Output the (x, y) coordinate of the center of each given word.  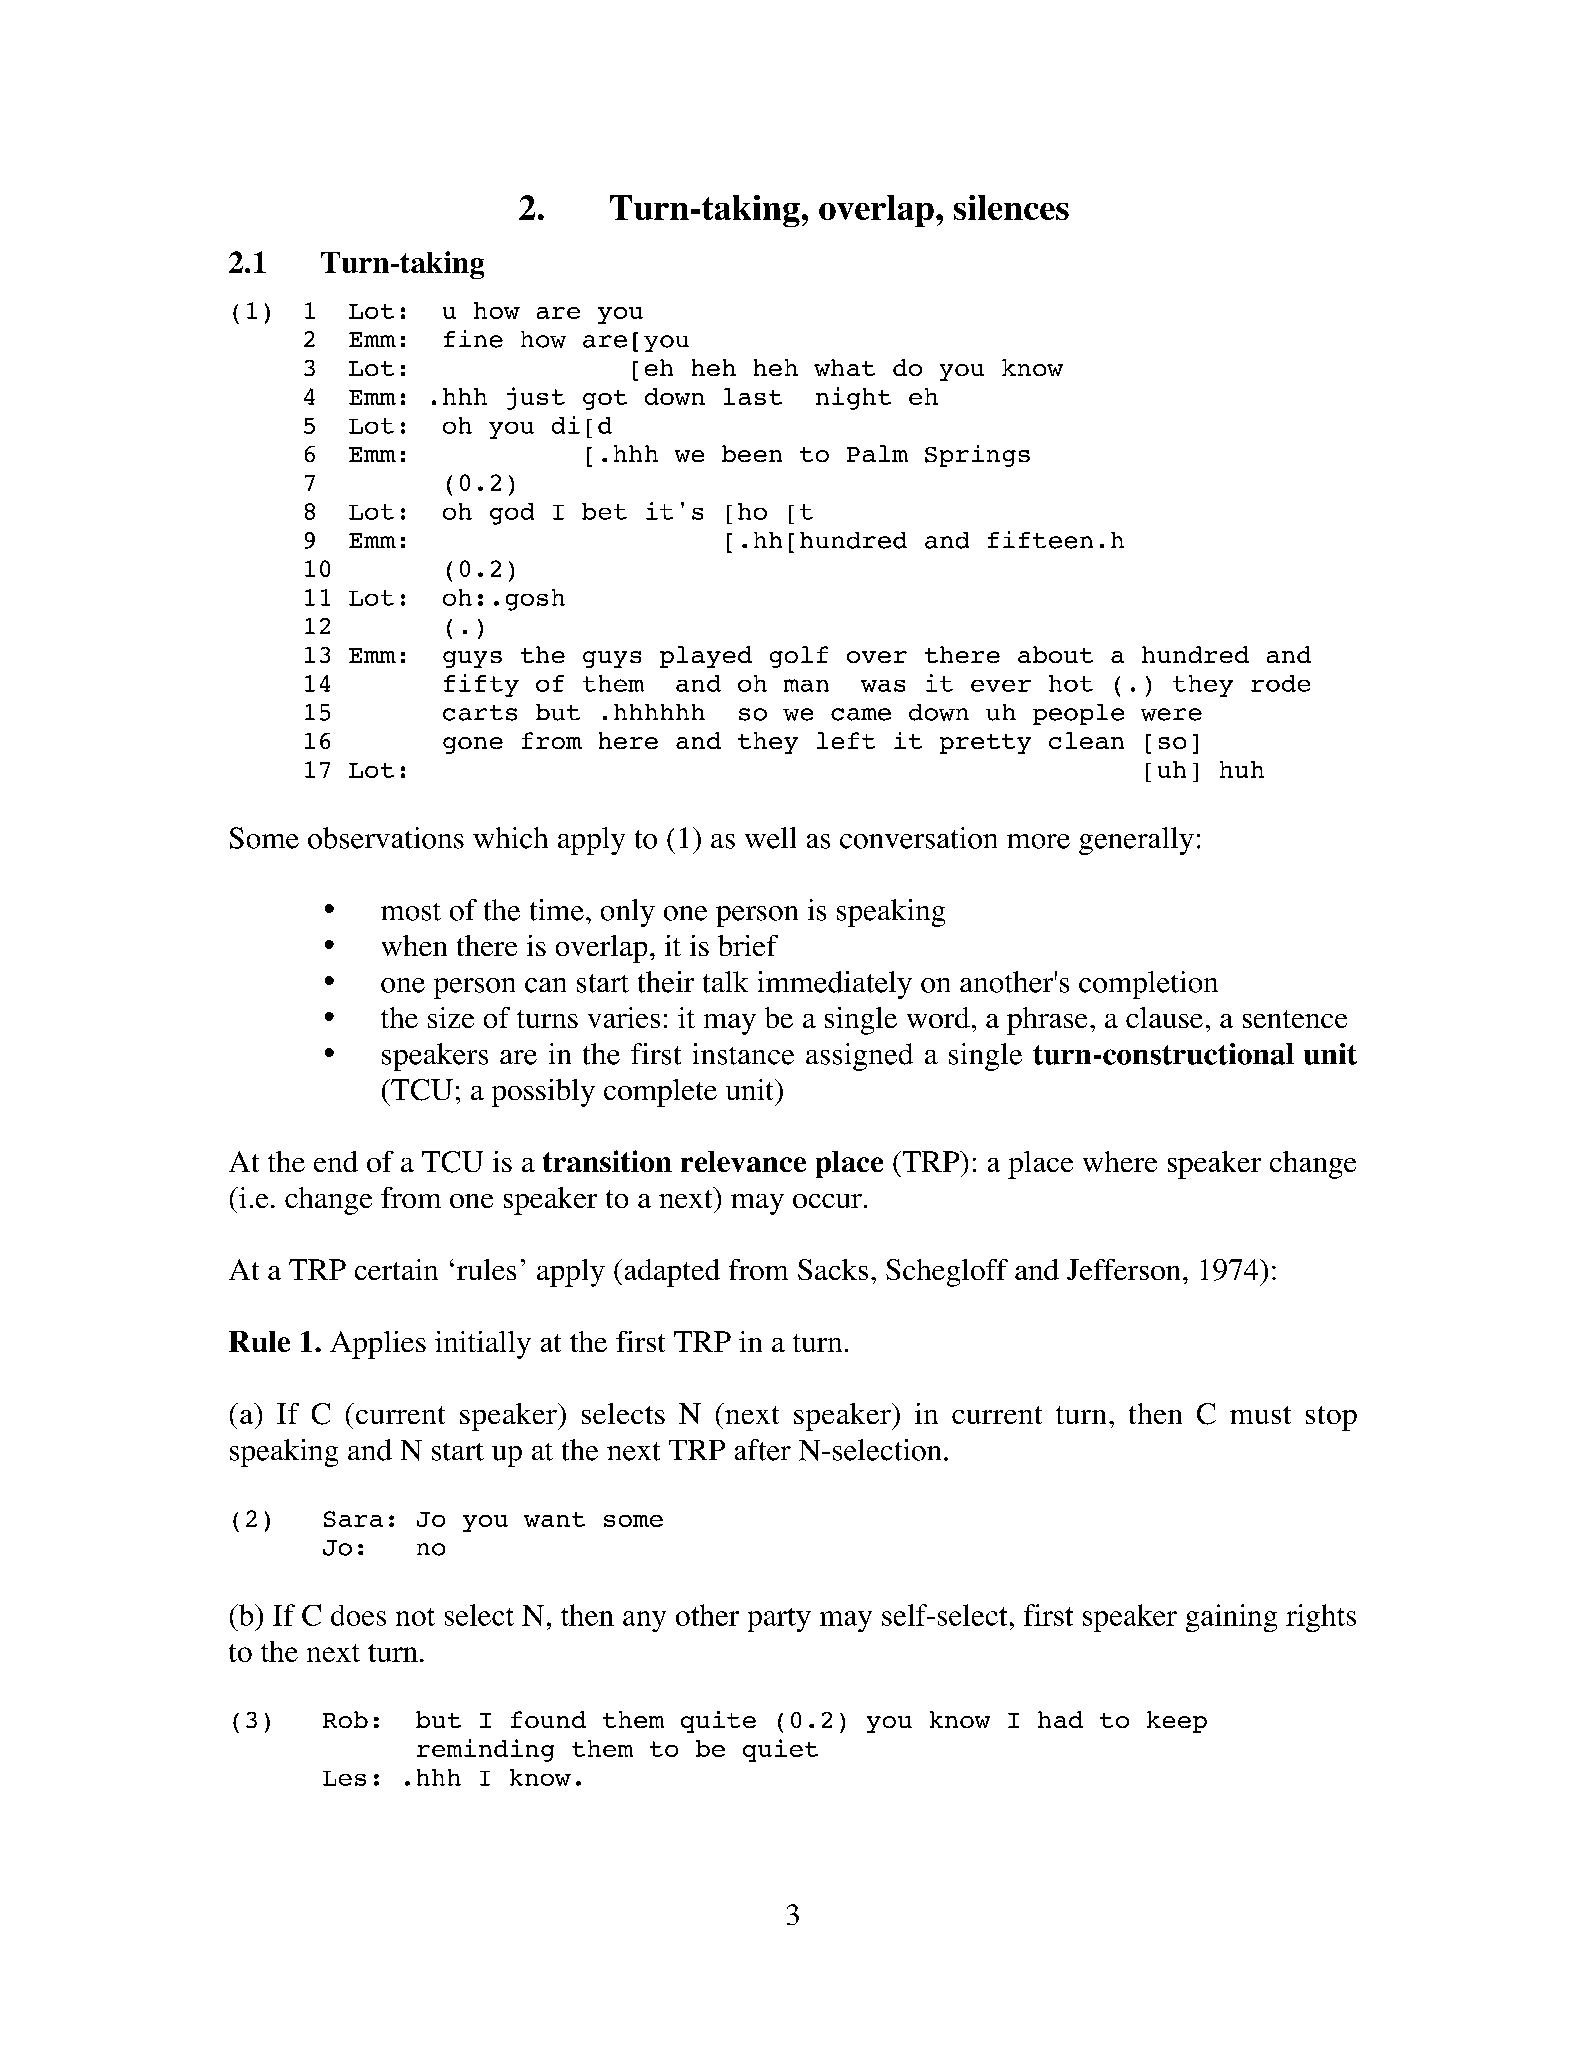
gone (473, 745)
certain (396, 1269)
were (1171, 714)
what (844, 367)
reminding (485, 1750)
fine (473, 339)
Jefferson (1123, 1269)
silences (1011, 207)
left (846, 740)
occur (827, 1201)
